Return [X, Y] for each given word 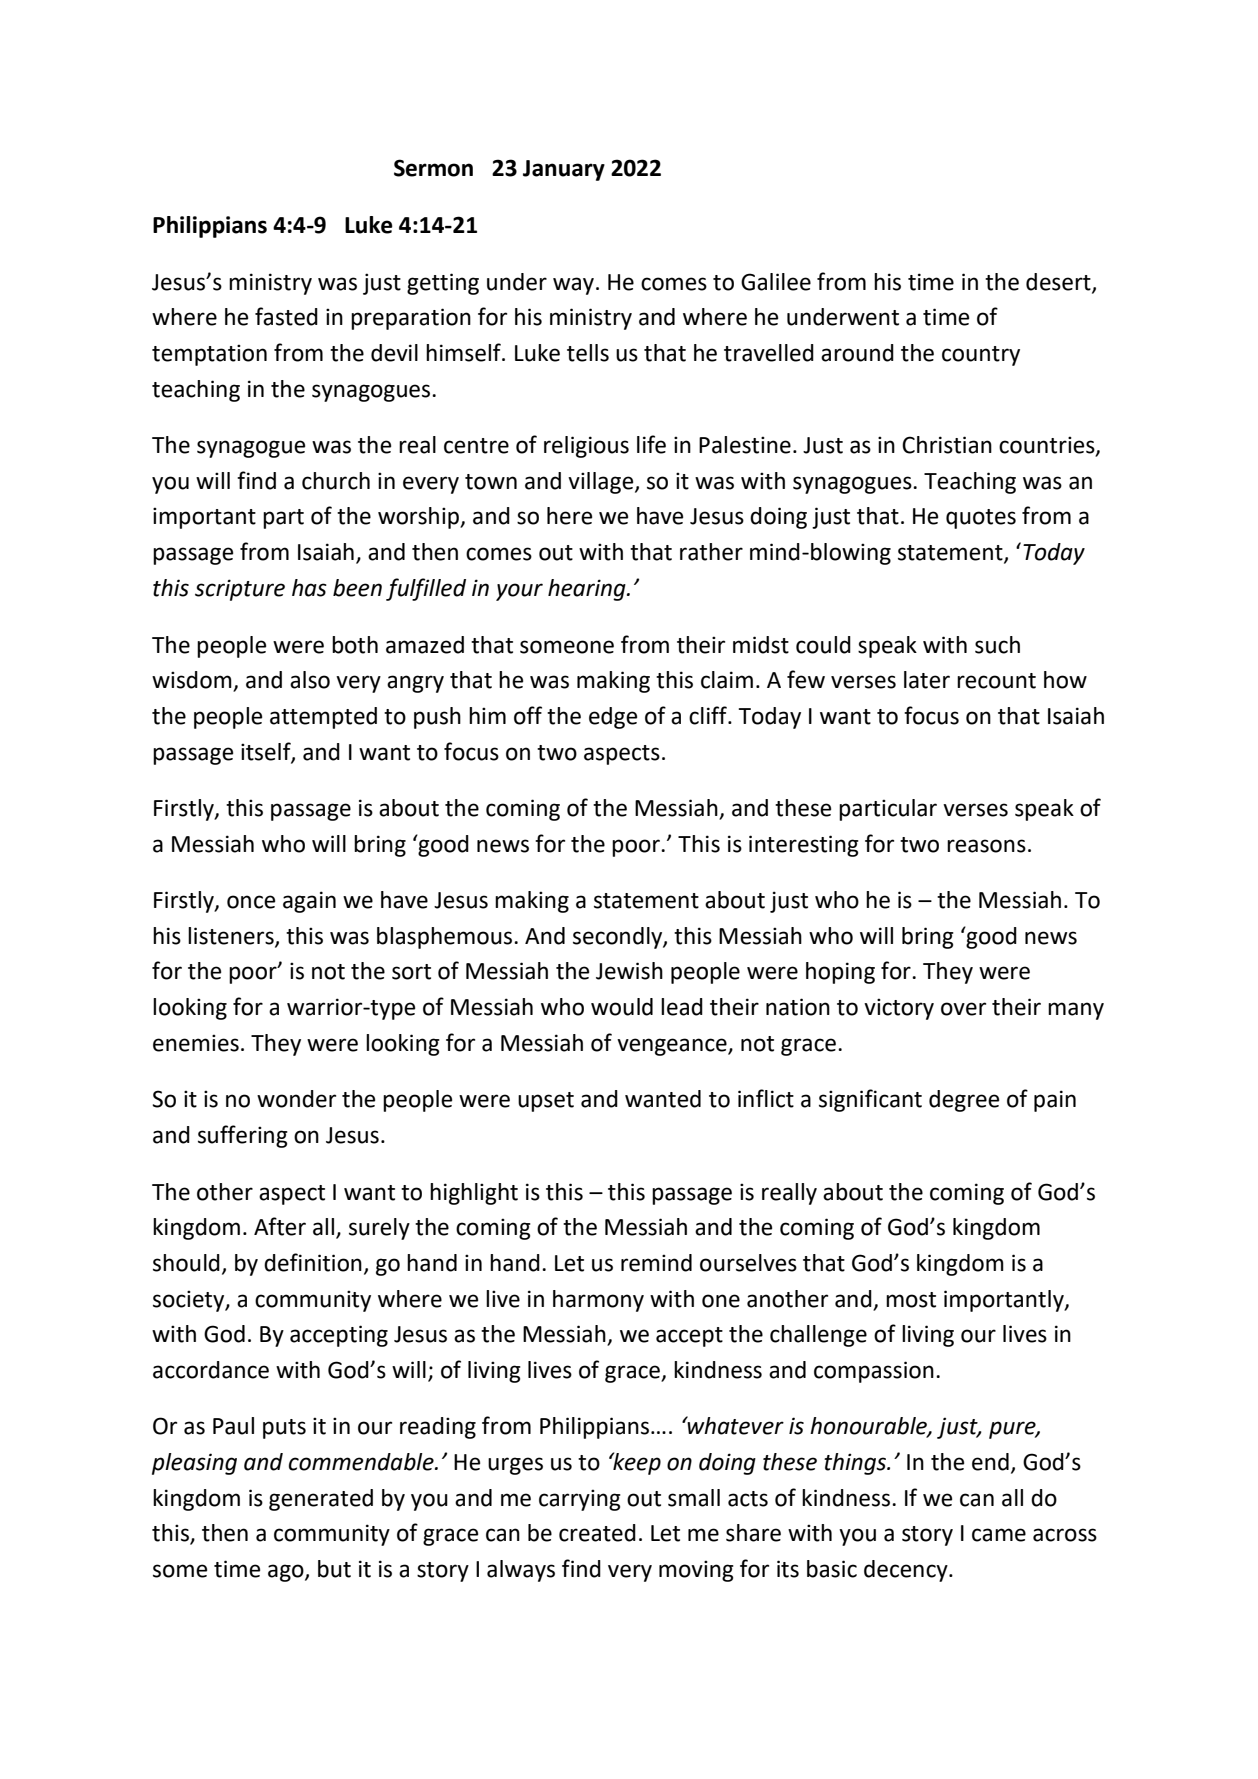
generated [321, 1500]
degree [964, 1101]
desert [1059, 282]
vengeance [673, 1047]
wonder [296, 1099]
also [310, 680]
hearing [588, 590]
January [564, 170]
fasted [286, 316]
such [997, 645]
